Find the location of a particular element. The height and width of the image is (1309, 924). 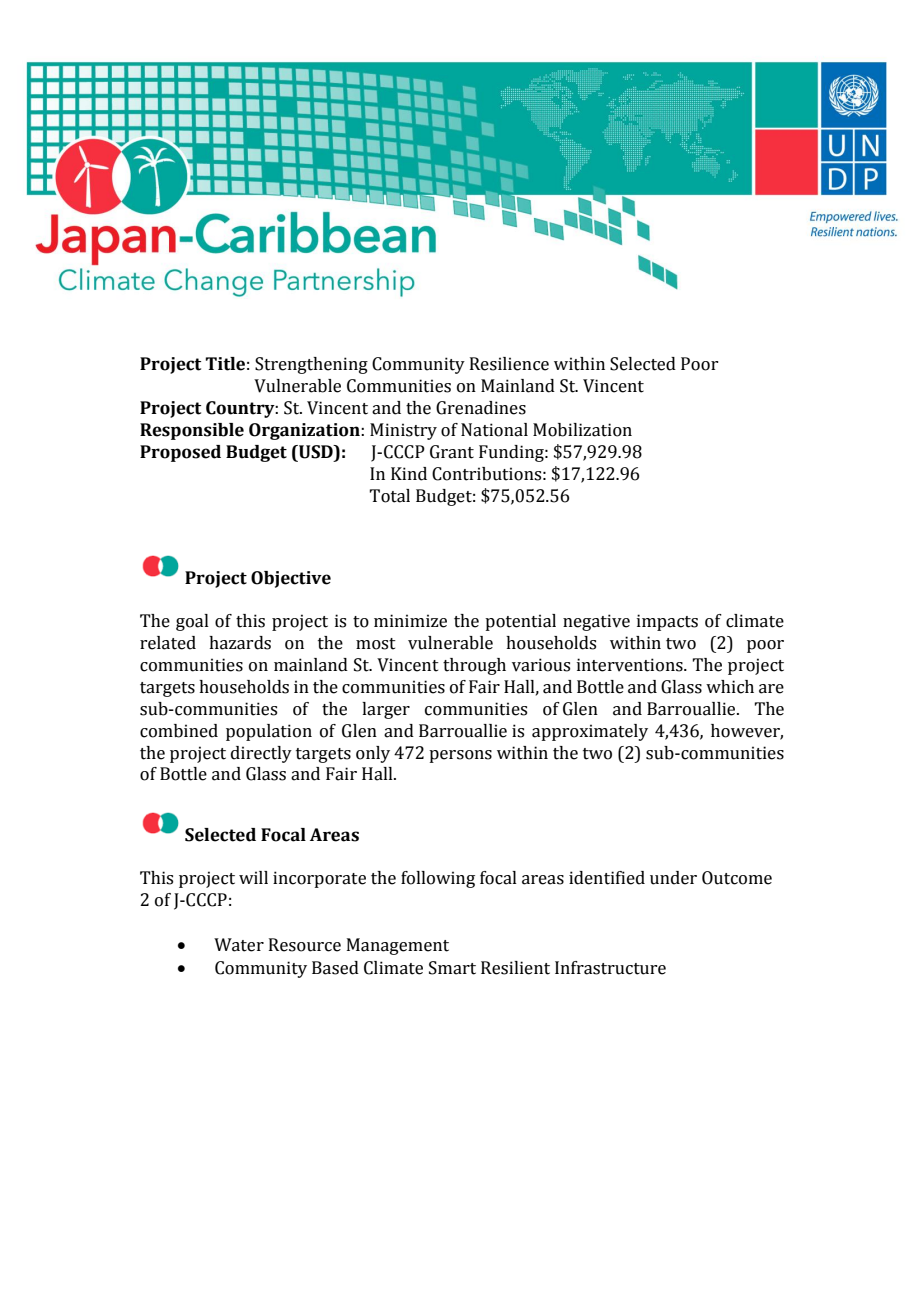

Water is located at coordinates (239, 945).
